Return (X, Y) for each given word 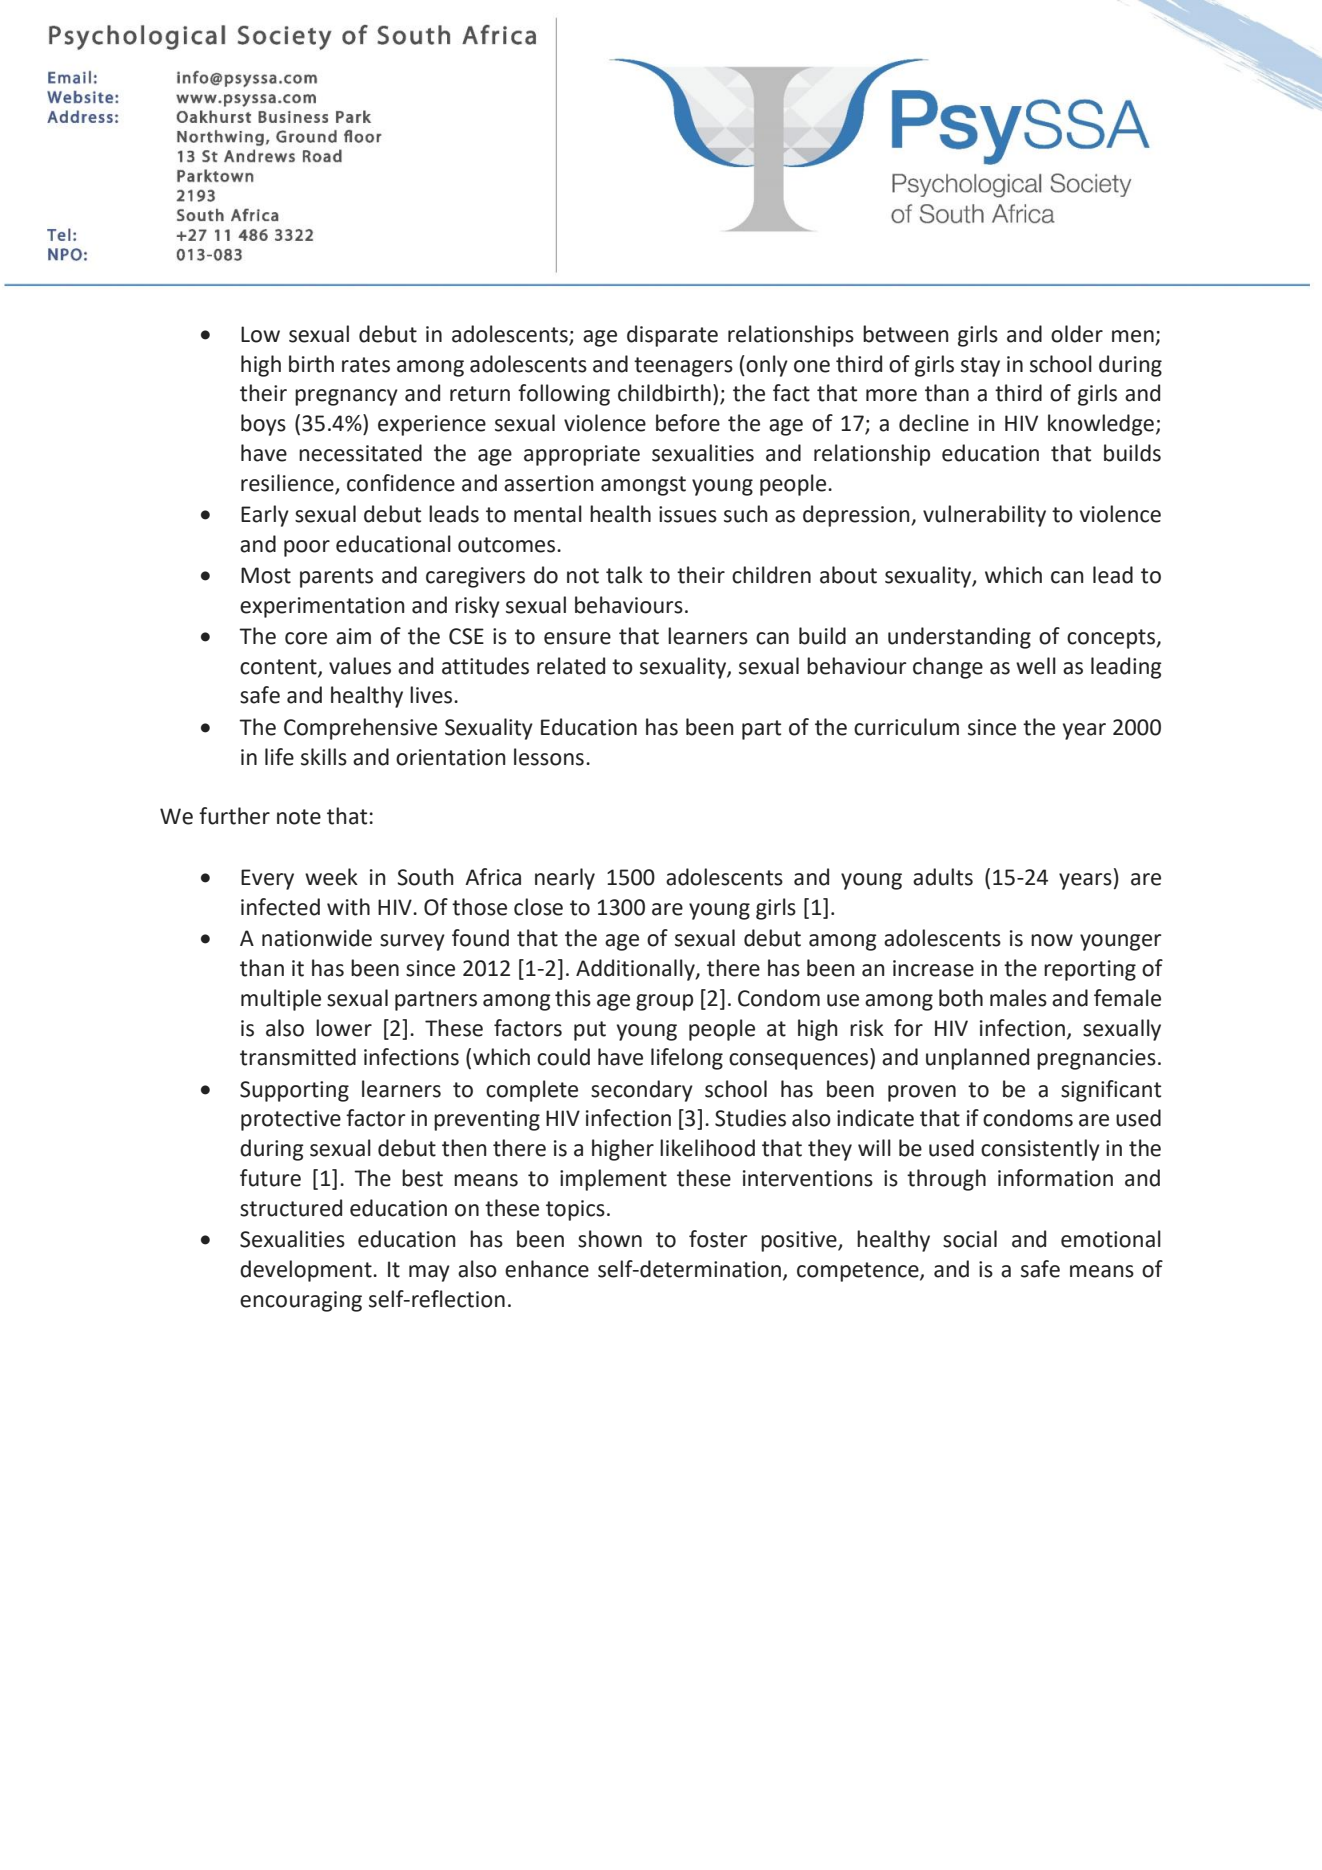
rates (366, 365)
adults (943, 877)
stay (980, 367)
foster (718, 1239)
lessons (549, 757)
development (307, 1271)
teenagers (683, 367)
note (299, 817)
